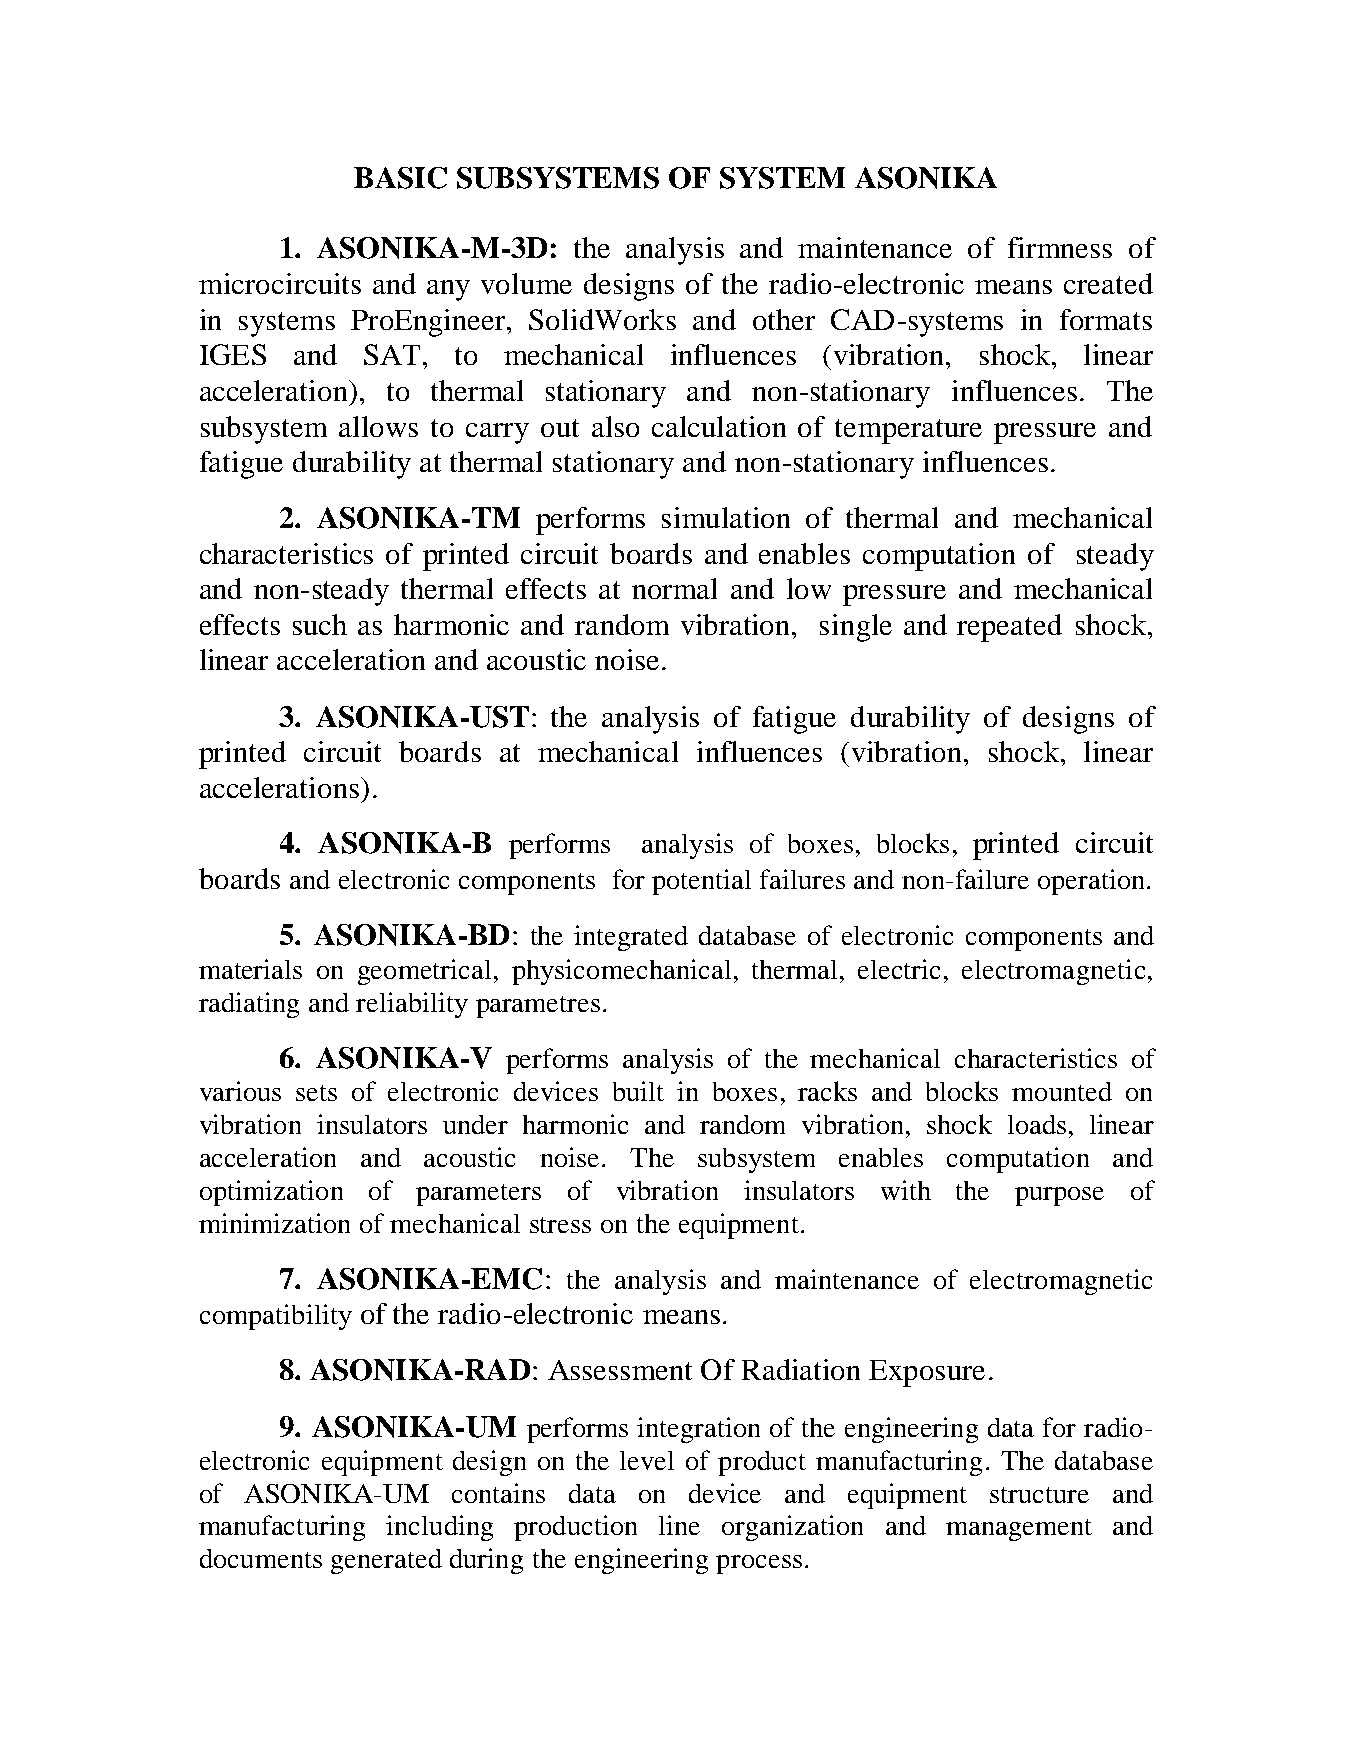 This screenshot has height=1751, width=1353. Describe the element at coordinates (784, 319) in the screenshot. I see `other` at that location.
